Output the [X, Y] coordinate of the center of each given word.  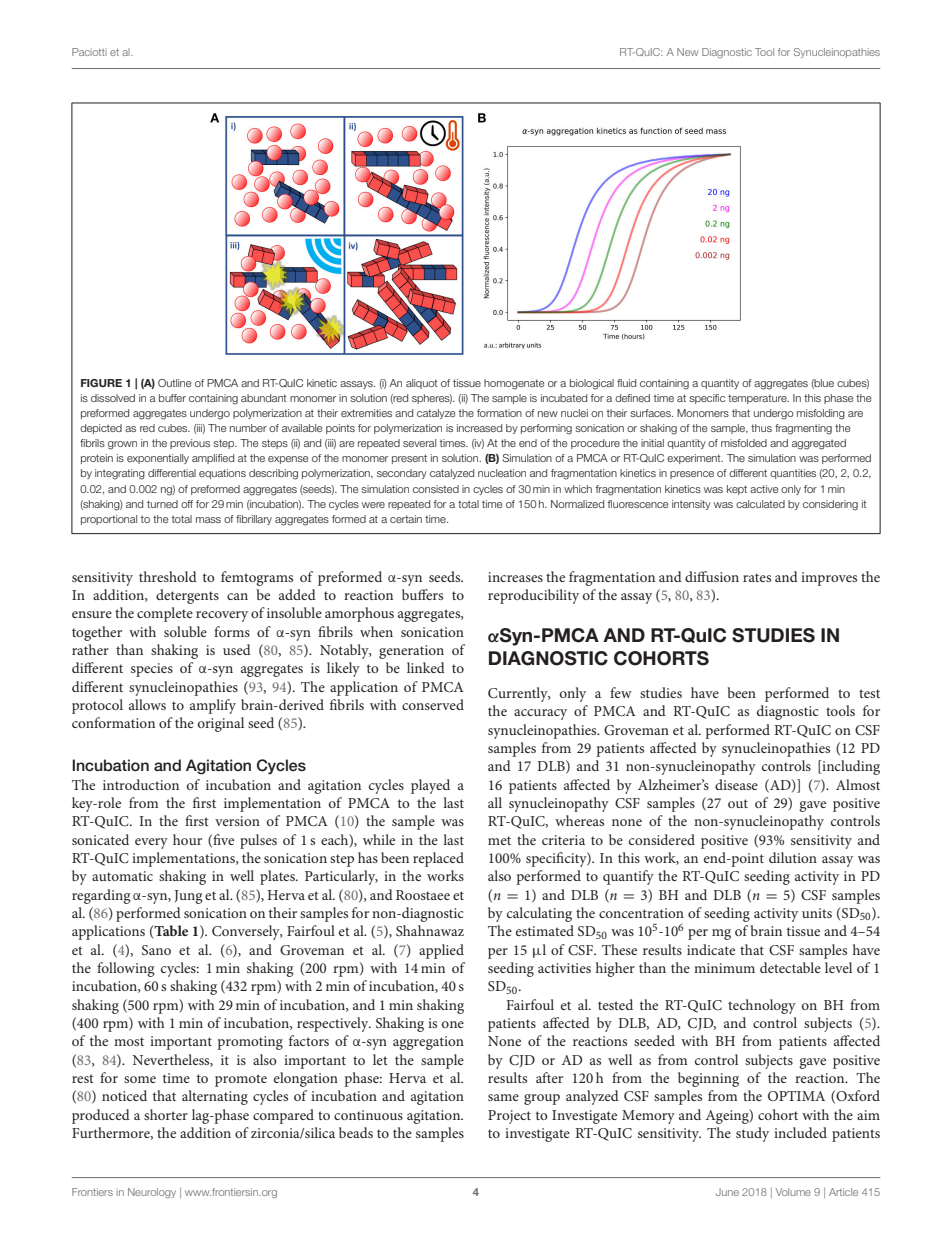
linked [426, 667]
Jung [188, 897]
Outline [174, 383]
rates [757, 577]
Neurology [152, 1193]
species [152, 670]
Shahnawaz [430, 930]
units [817, 913]
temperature [758, 399]
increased [479, 428]
